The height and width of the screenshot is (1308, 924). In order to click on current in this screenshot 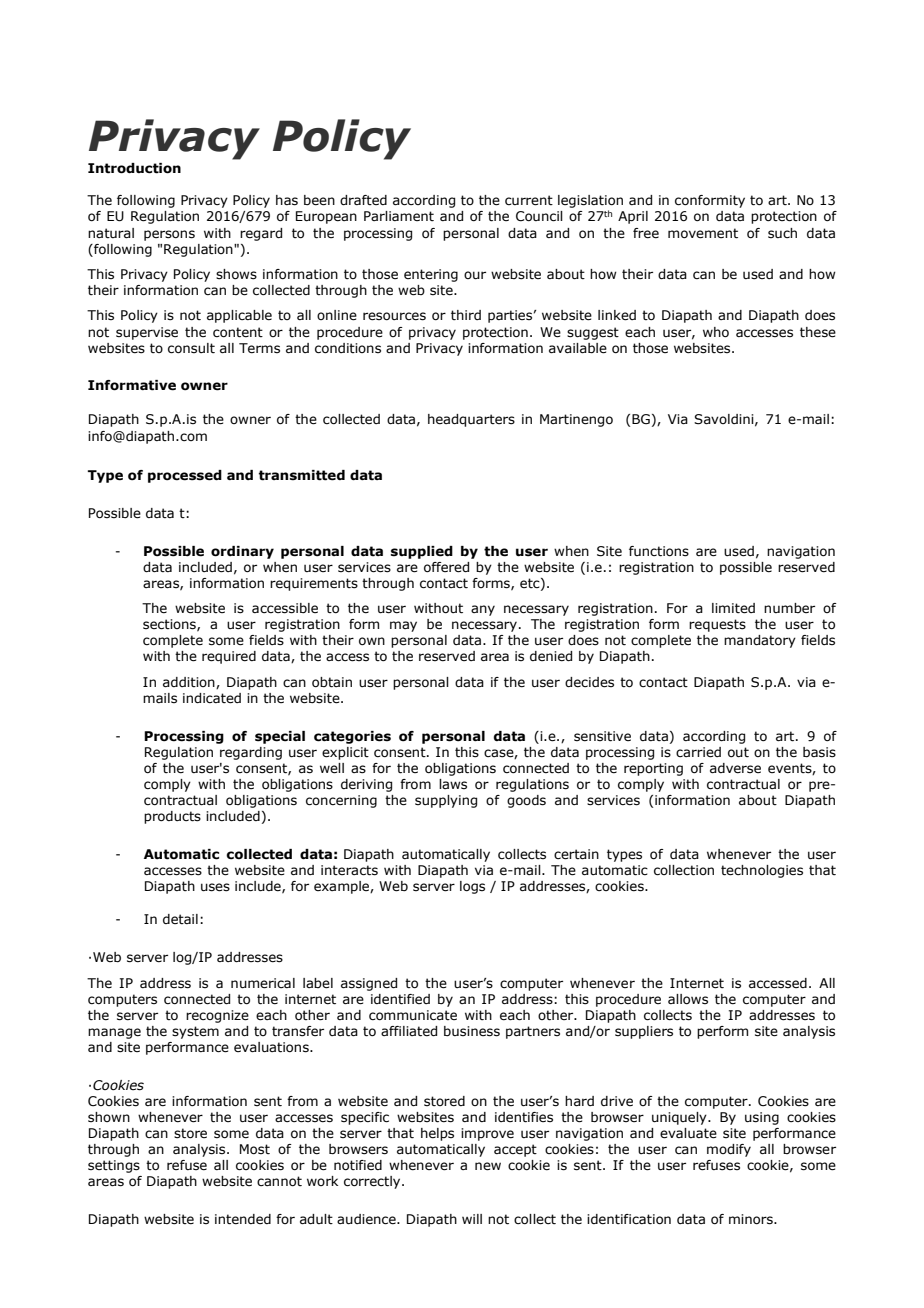, I will do `click(529, 200)`.
